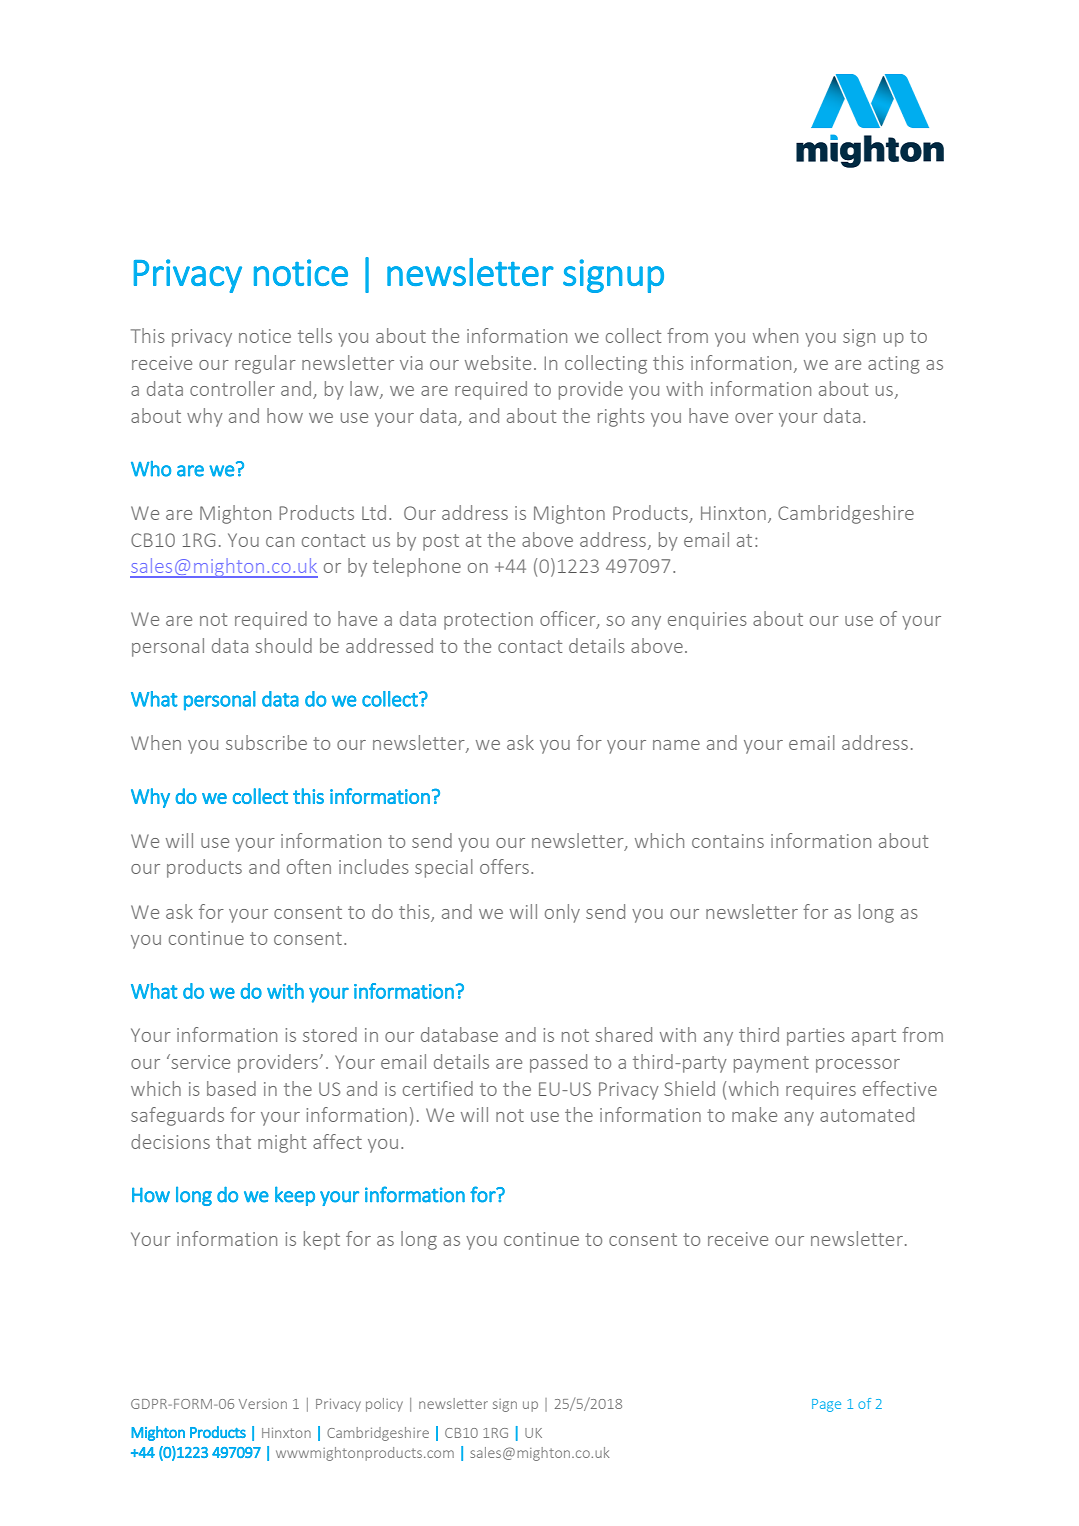 This document has width=1079, height=1526. What do you see at coordinates (821, 1091) in the document?
I see `requires` at bounding box center [821, 1091].
